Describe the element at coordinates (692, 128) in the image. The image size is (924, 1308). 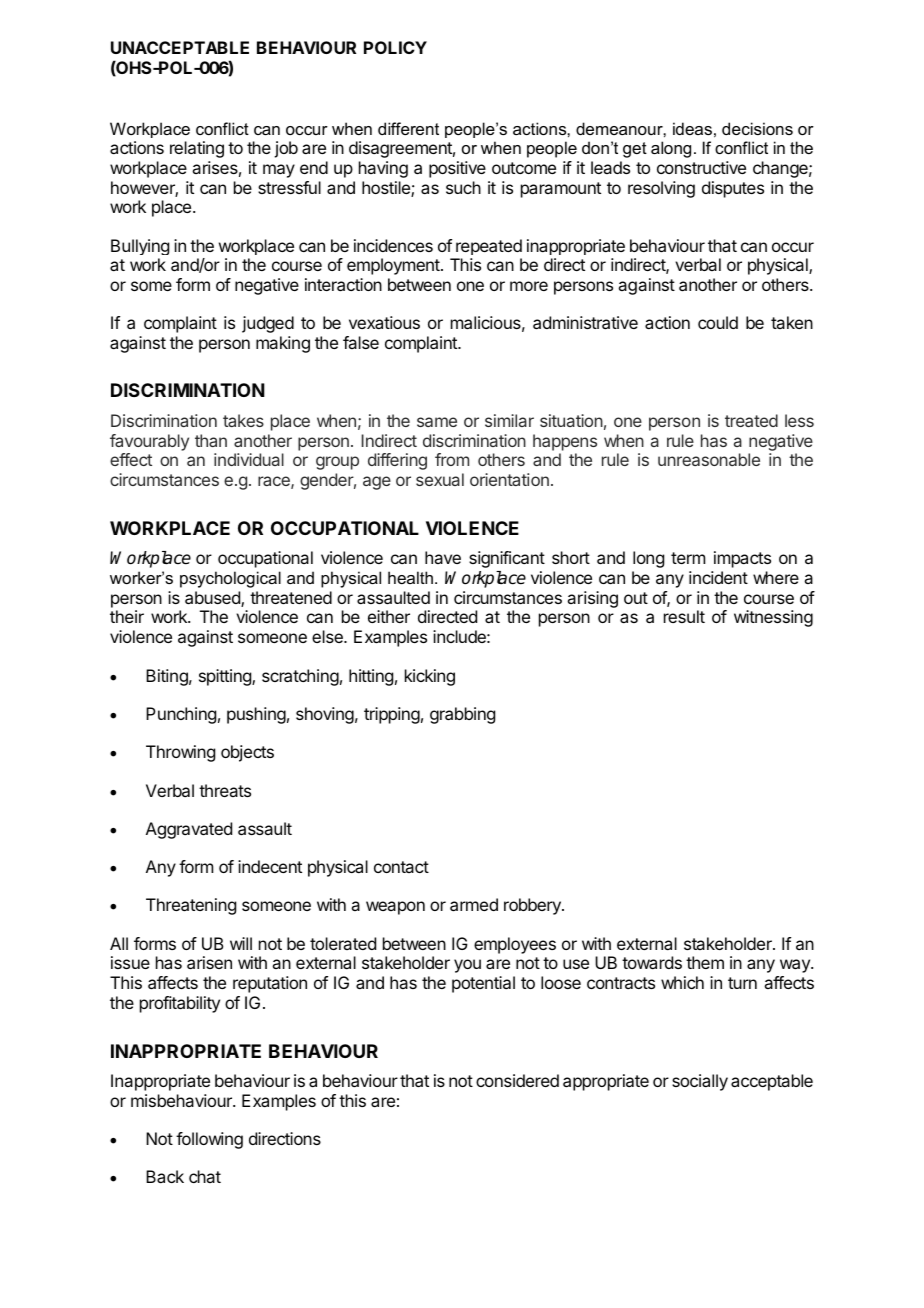
I see `ideas` at that location.
